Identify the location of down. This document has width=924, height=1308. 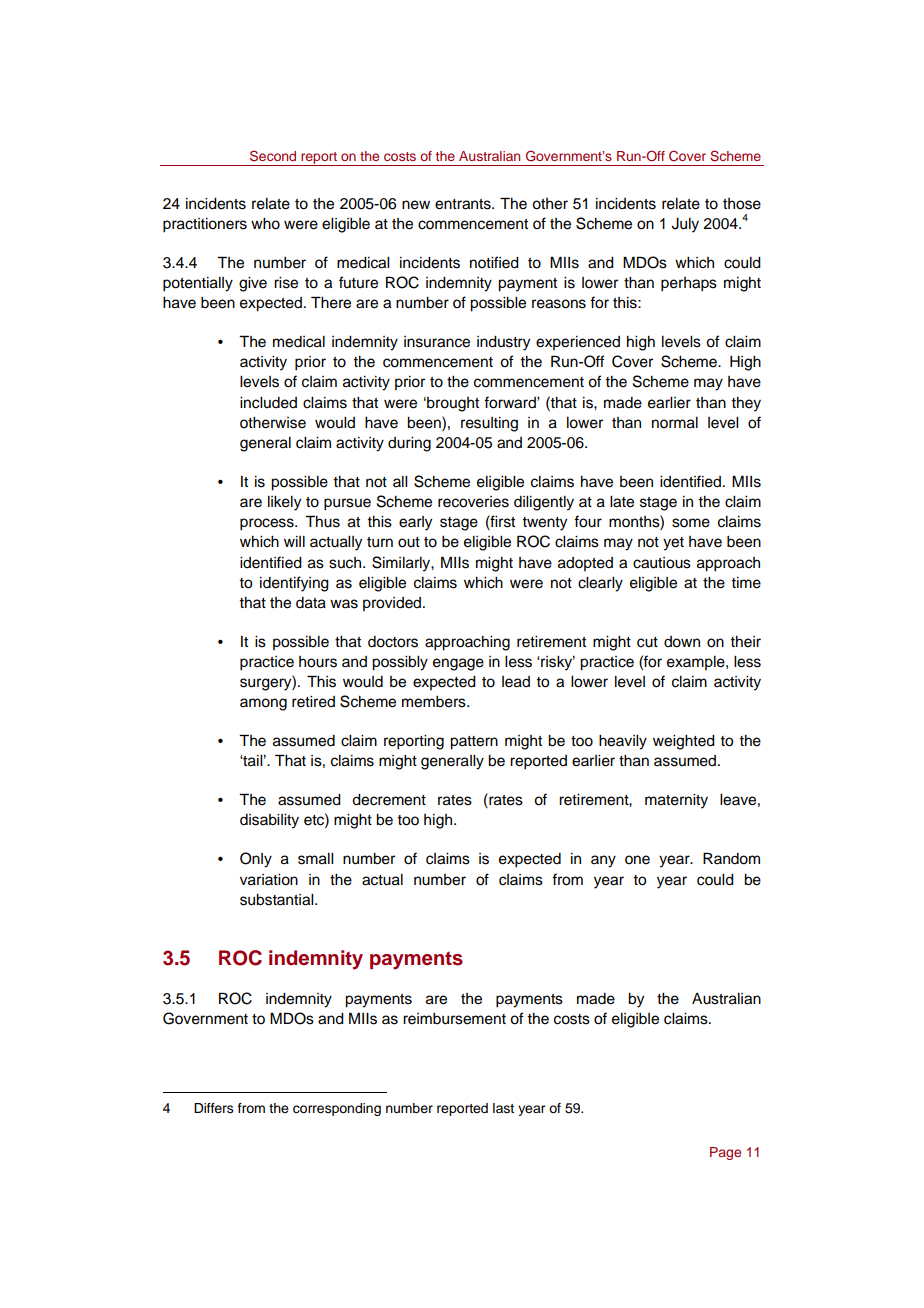
(682, 642).
